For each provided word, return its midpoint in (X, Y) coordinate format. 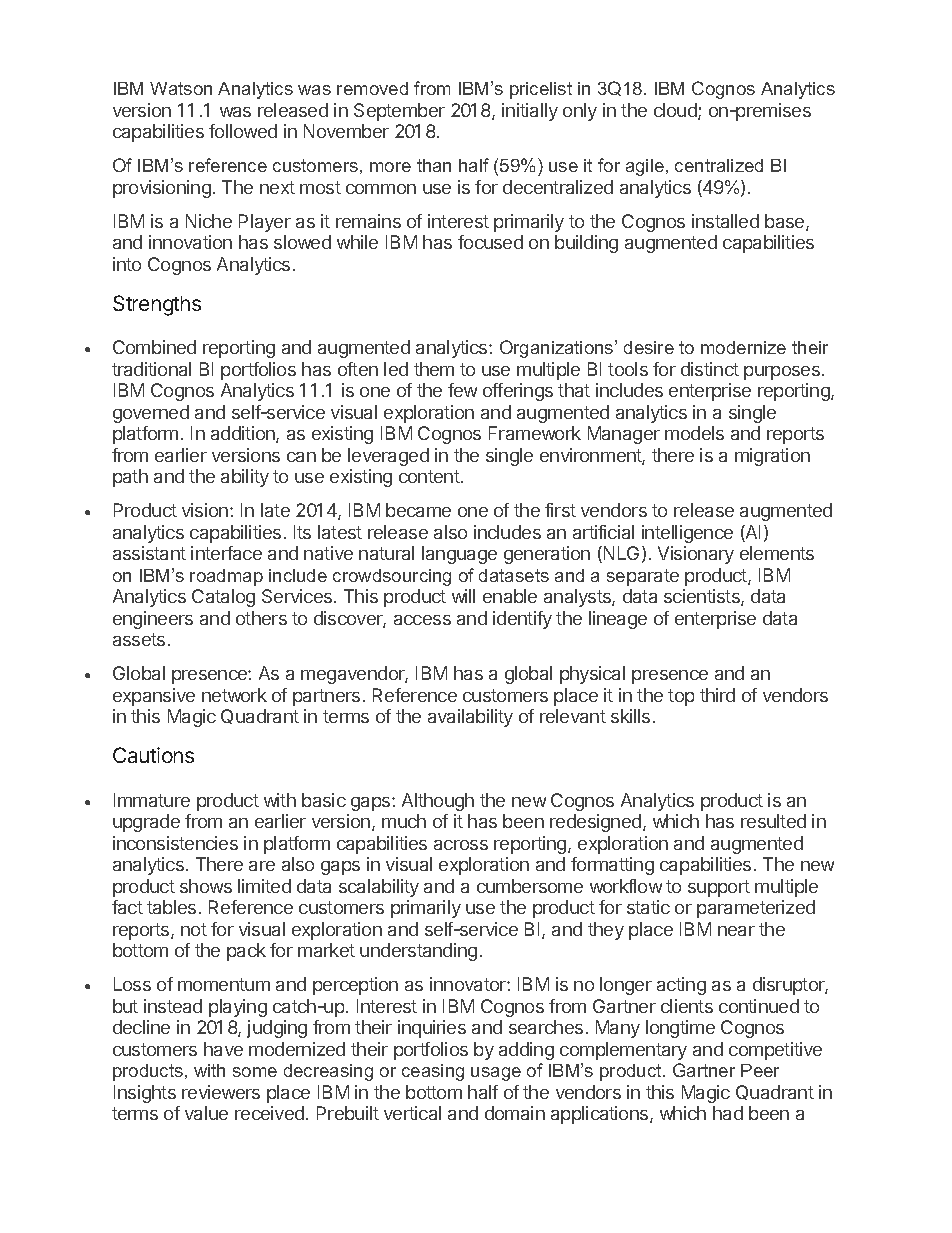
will (463, 596)
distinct (710, 369)
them (434, 369)
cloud (676, 111)
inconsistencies (175, 843)
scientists (703, 597)
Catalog (223, 598)
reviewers (221, 1092)
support (719, 888)
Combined (154, 347)
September (399, 112)
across (461, 845)
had (728, 1113)
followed (243, 131)
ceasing (433, 1072)
